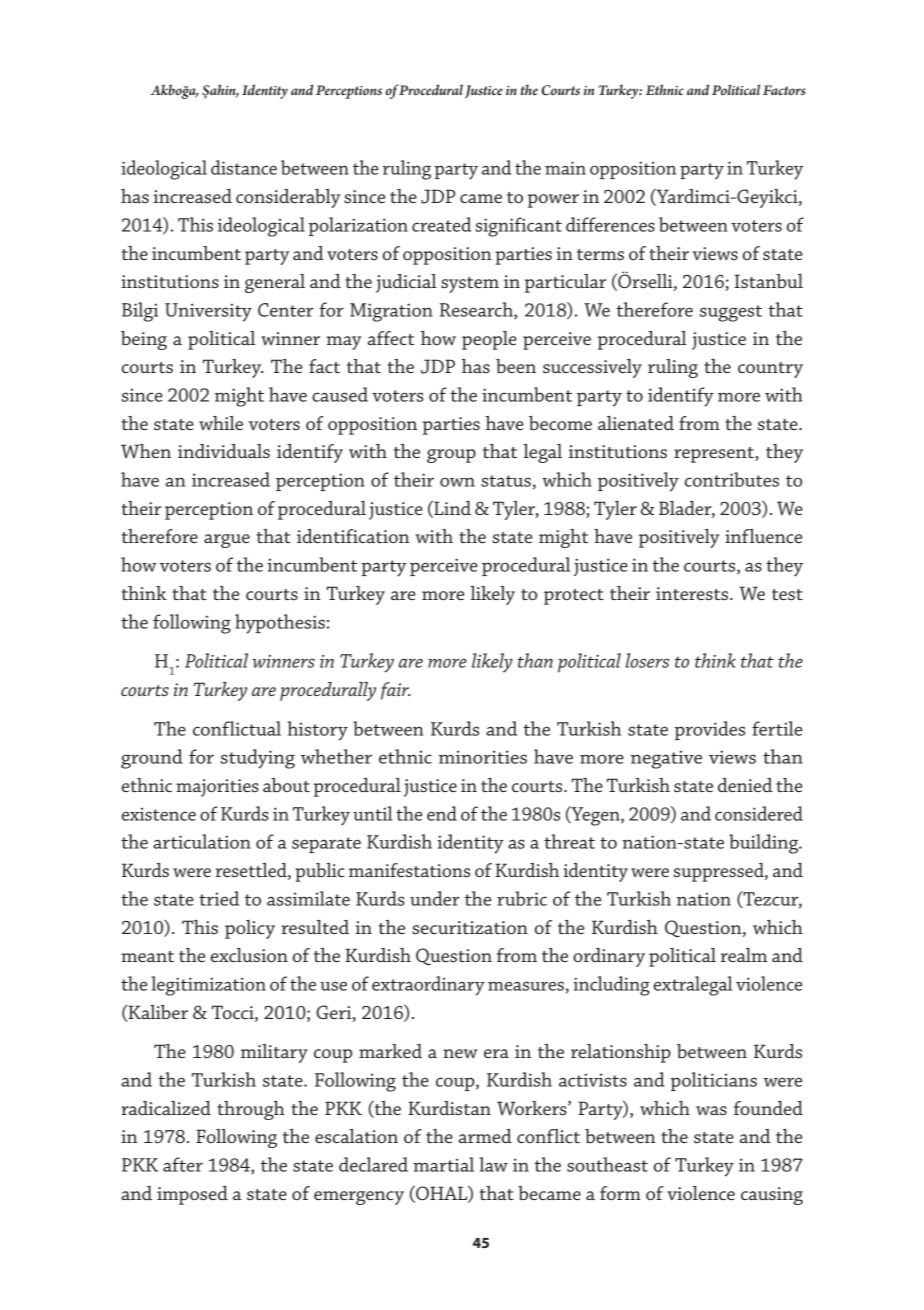 This document has height=1310, width=924. Describe the element at coordinates (610, 224) in the document. I see `differences` at that location.
